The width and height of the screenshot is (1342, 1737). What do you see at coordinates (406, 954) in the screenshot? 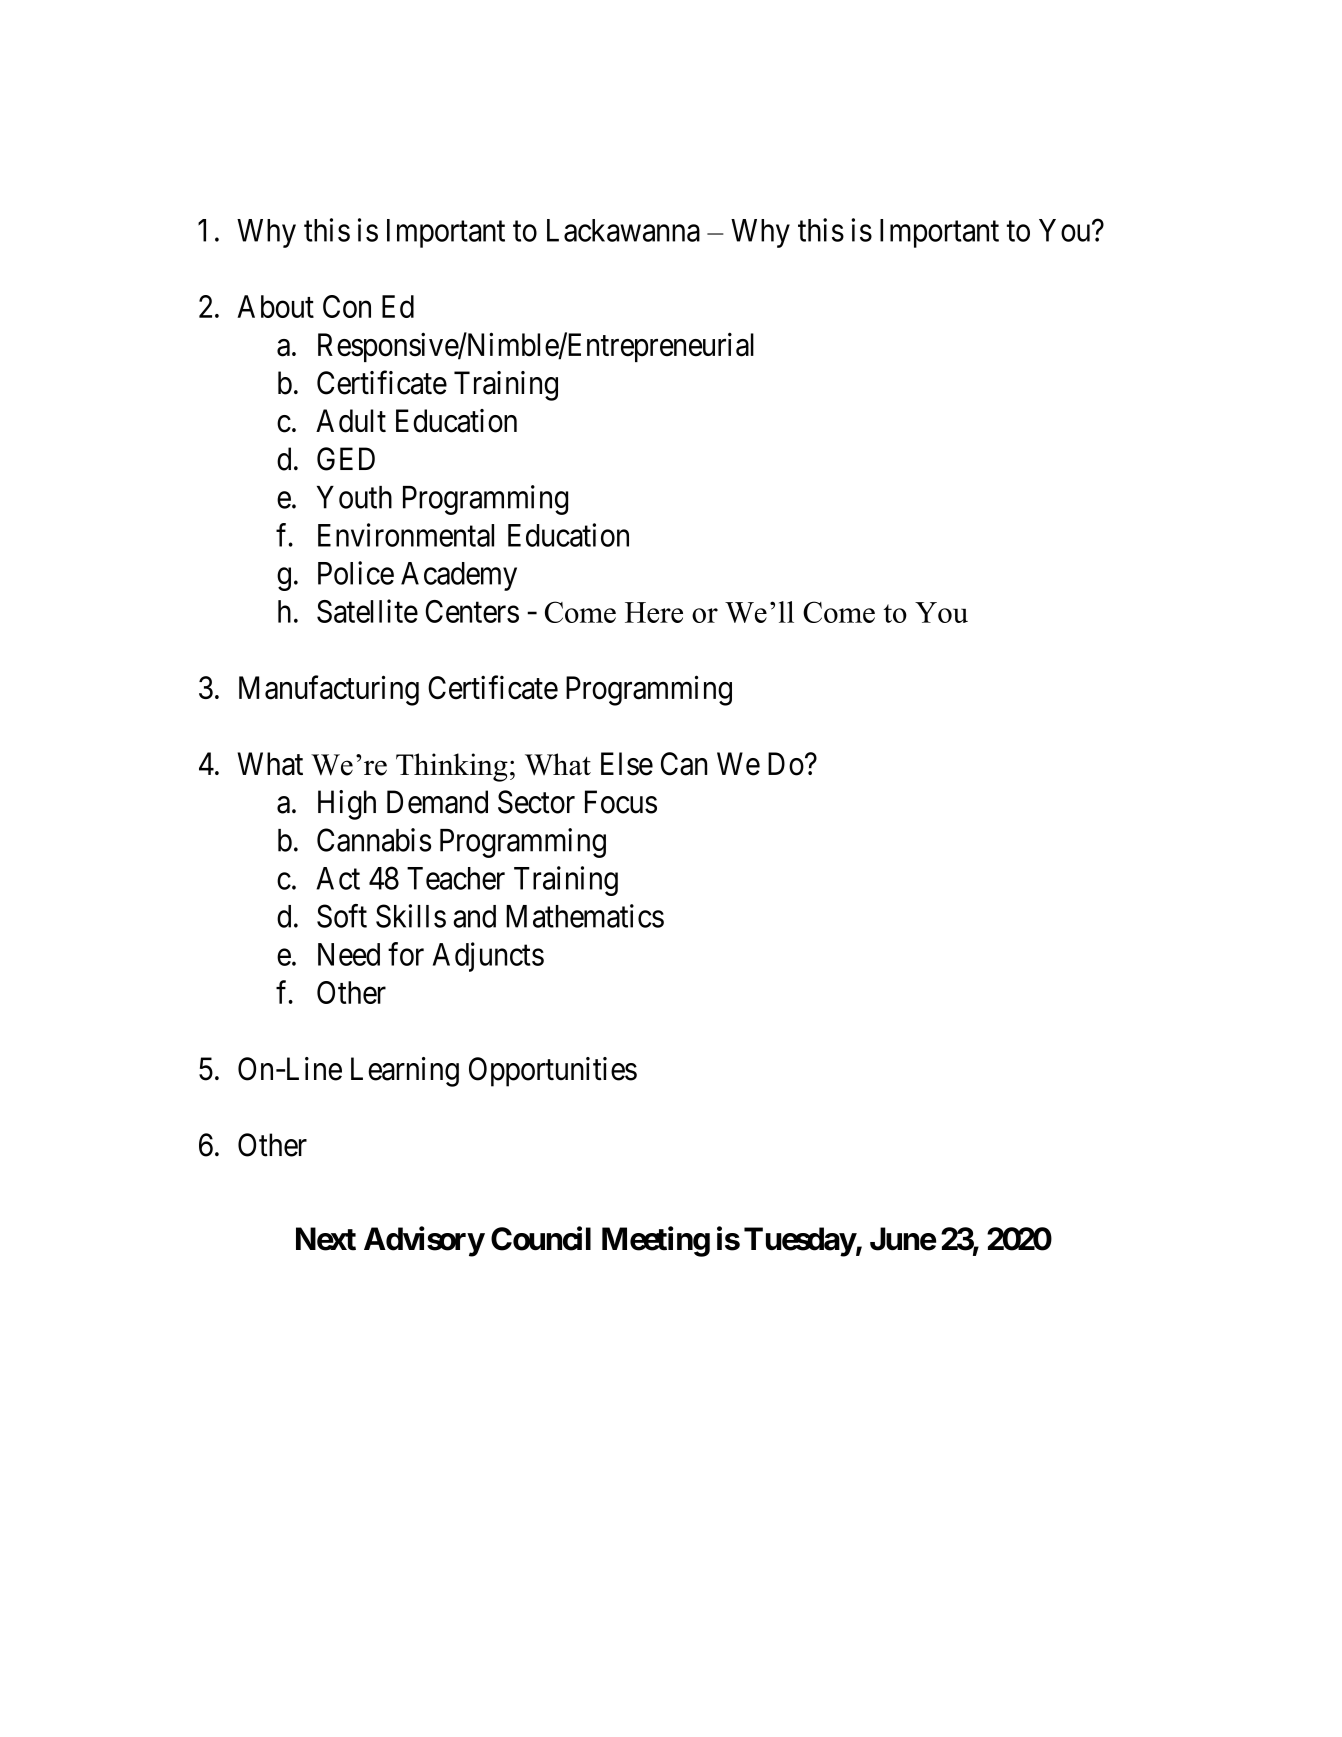
I see `for` at bounding box center [406, 954].
